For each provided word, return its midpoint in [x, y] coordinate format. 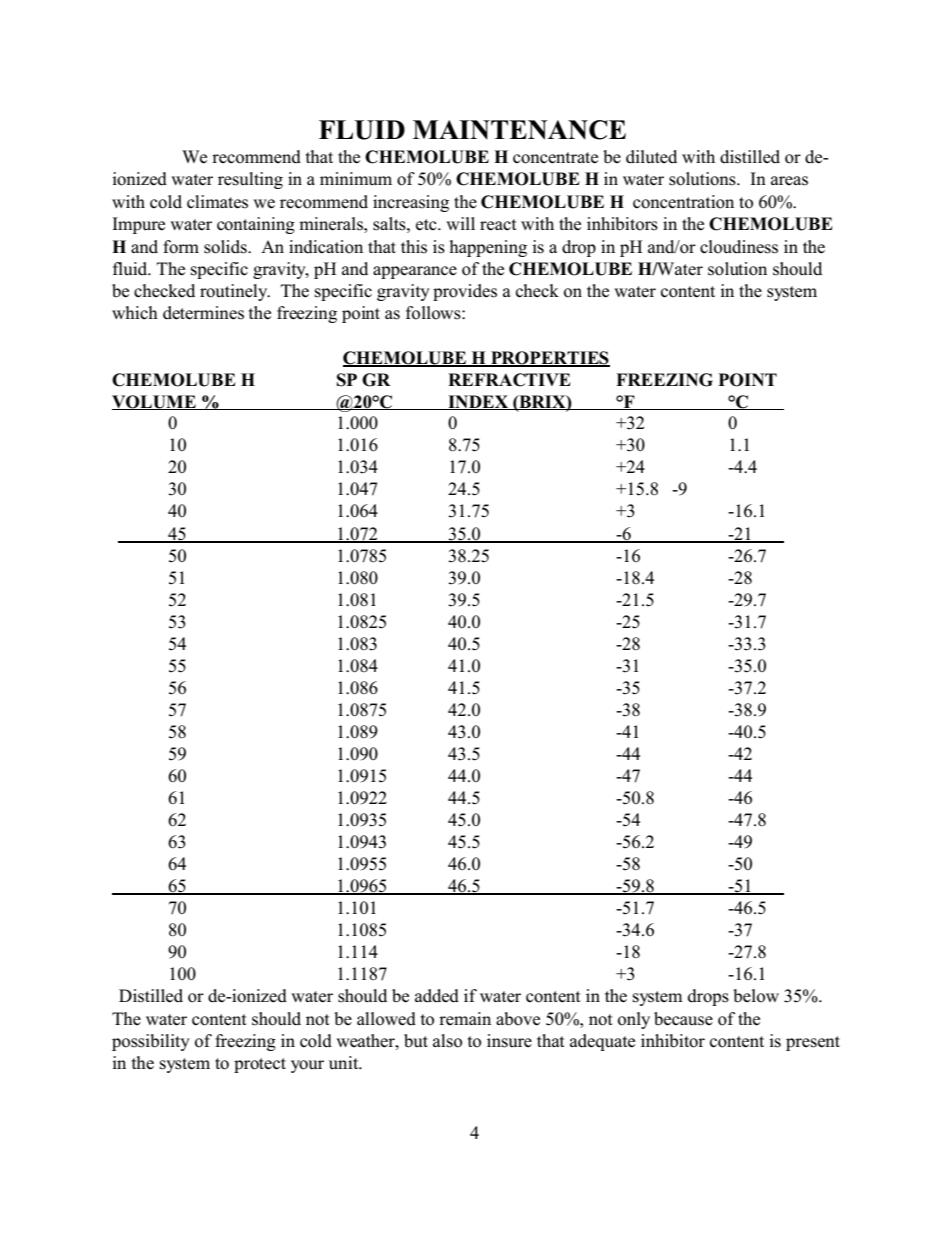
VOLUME [155, 402]
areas [789, 181]
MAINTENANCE [519, 130]
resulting [250, 180]
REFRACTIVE [509, 380]
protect [260, 1065]
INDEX [478, 402]
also [447, 1041]
